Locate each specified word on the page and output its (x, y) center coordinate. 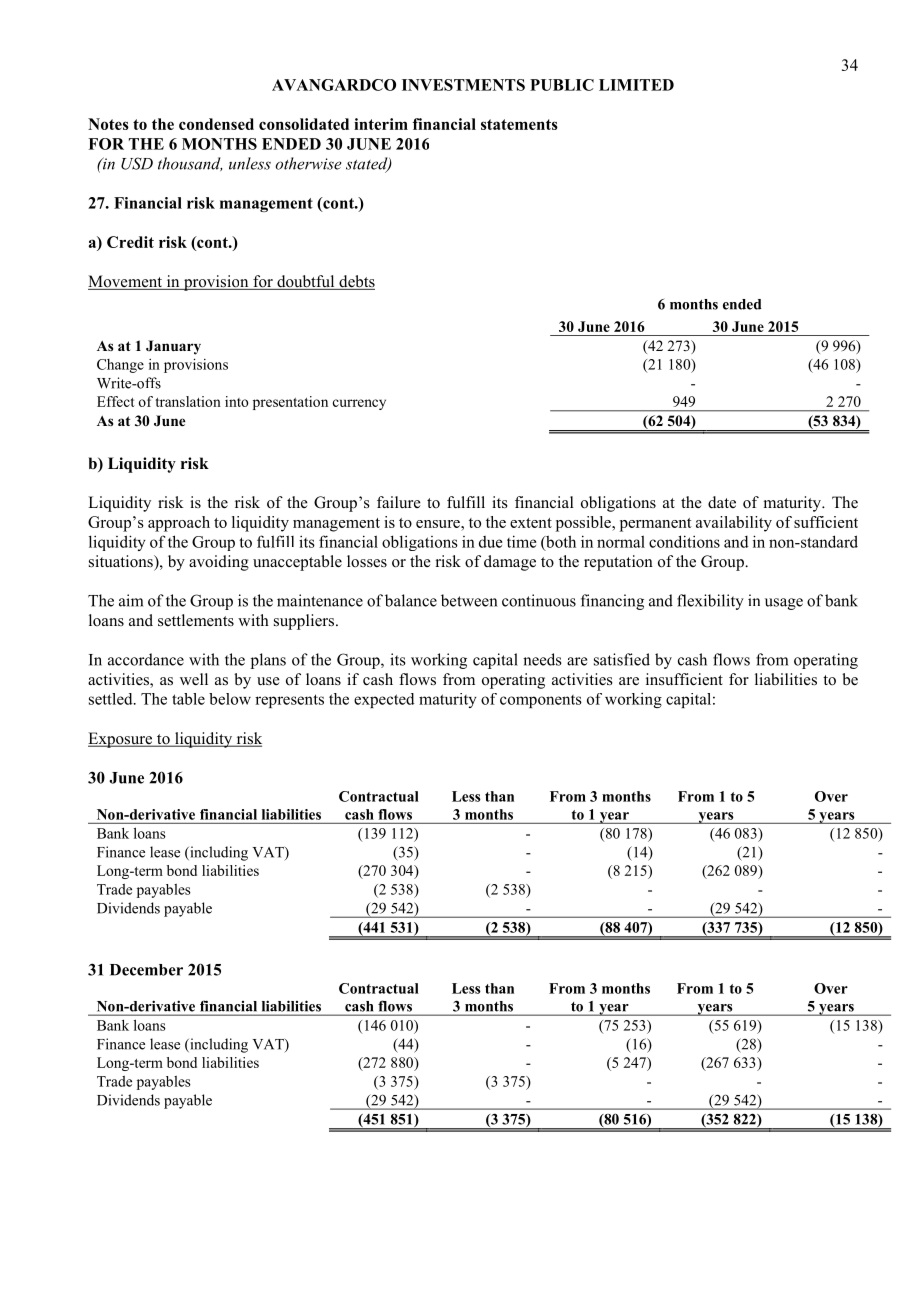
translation (188, 401)
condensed (216, 124)
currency (359, 404)
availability (734, 524)
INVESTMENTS (463, 85)
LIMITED (636, 85)
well (194, 679)
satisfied (622, 659)
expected (384, 700)
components (541, 701)
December (146, 970)
